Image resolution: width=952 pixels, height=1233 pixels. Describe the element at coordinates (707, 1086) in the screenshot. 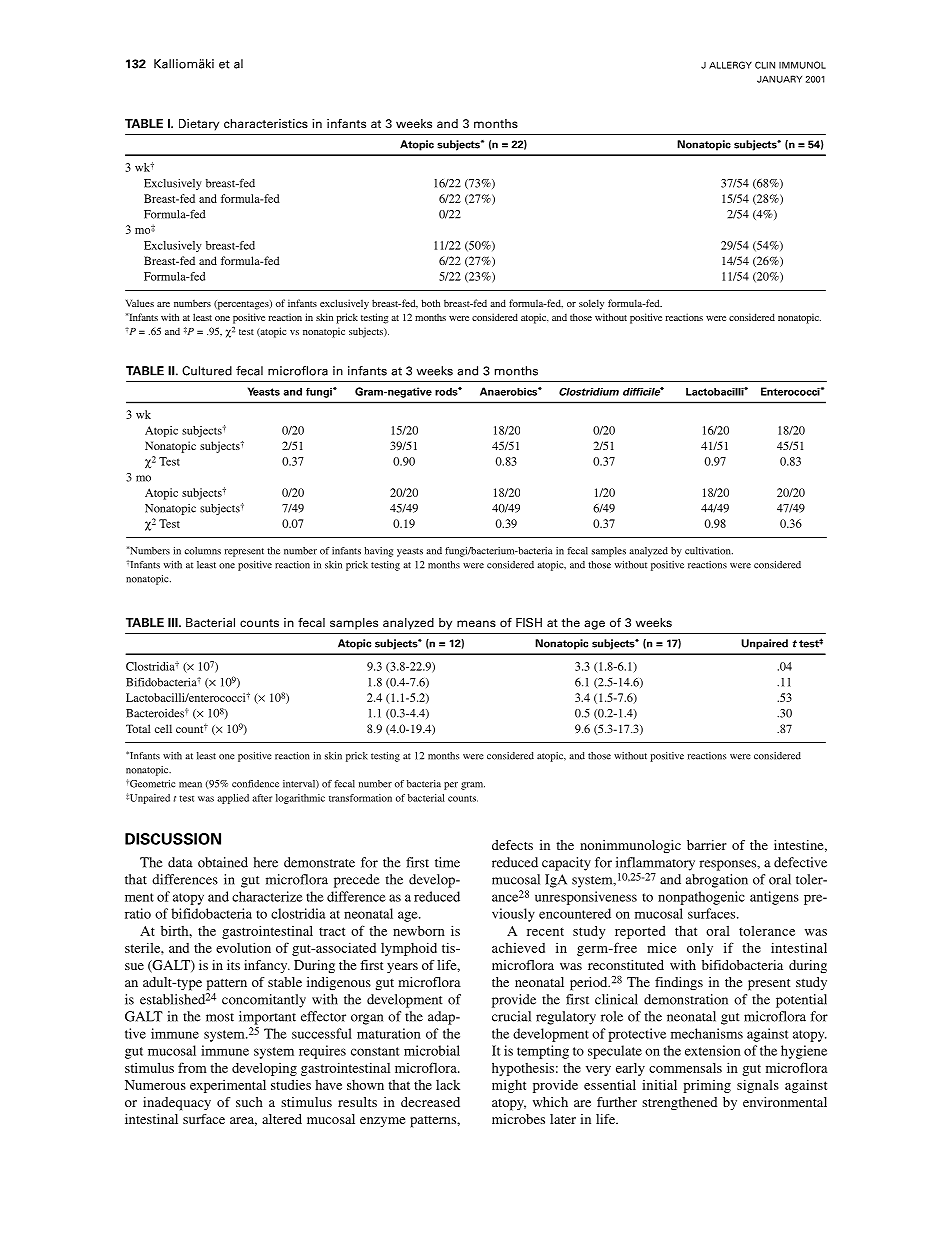

I see `priming` at that location.
